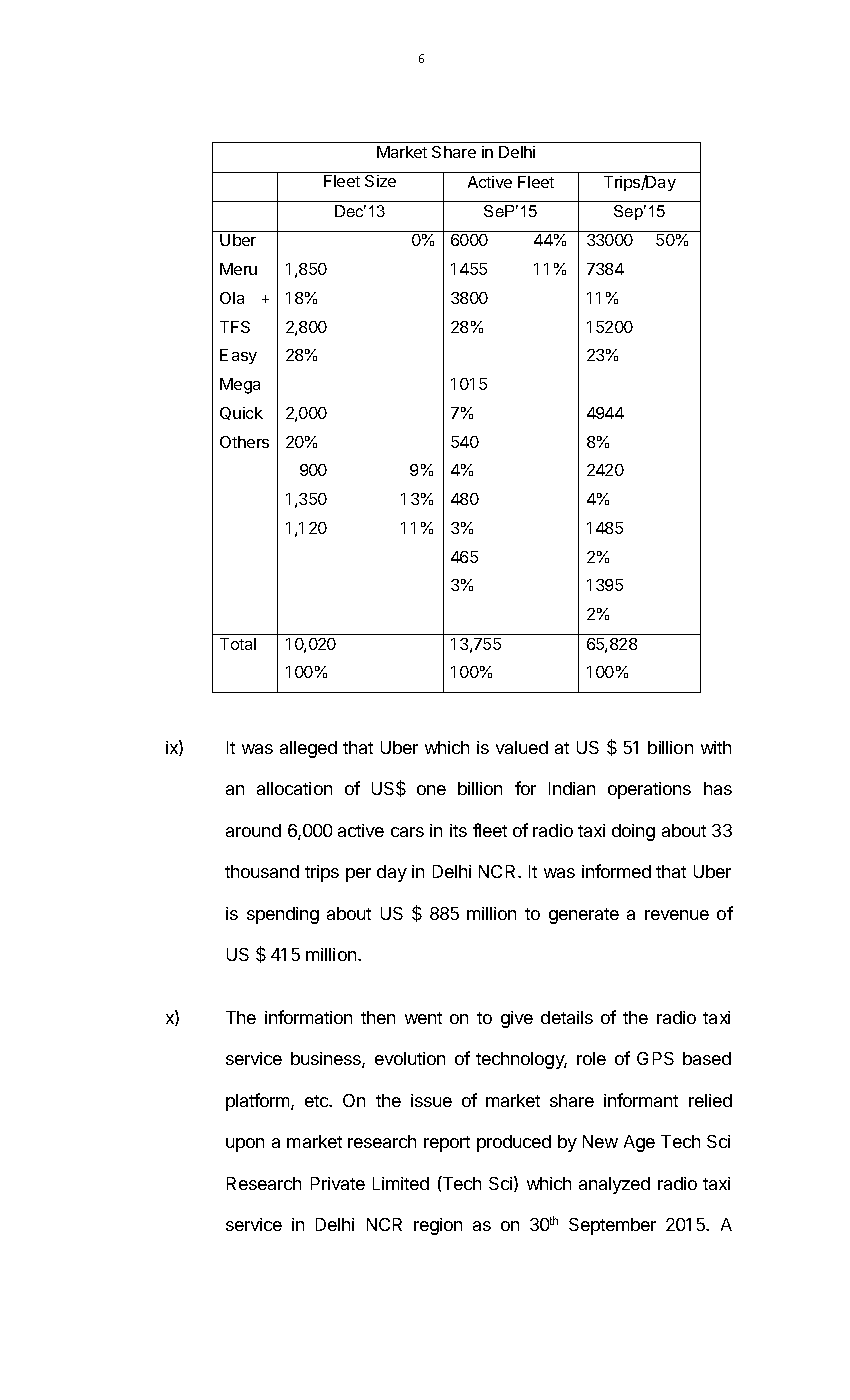  I want to click on Private, so click(338, 1183).
